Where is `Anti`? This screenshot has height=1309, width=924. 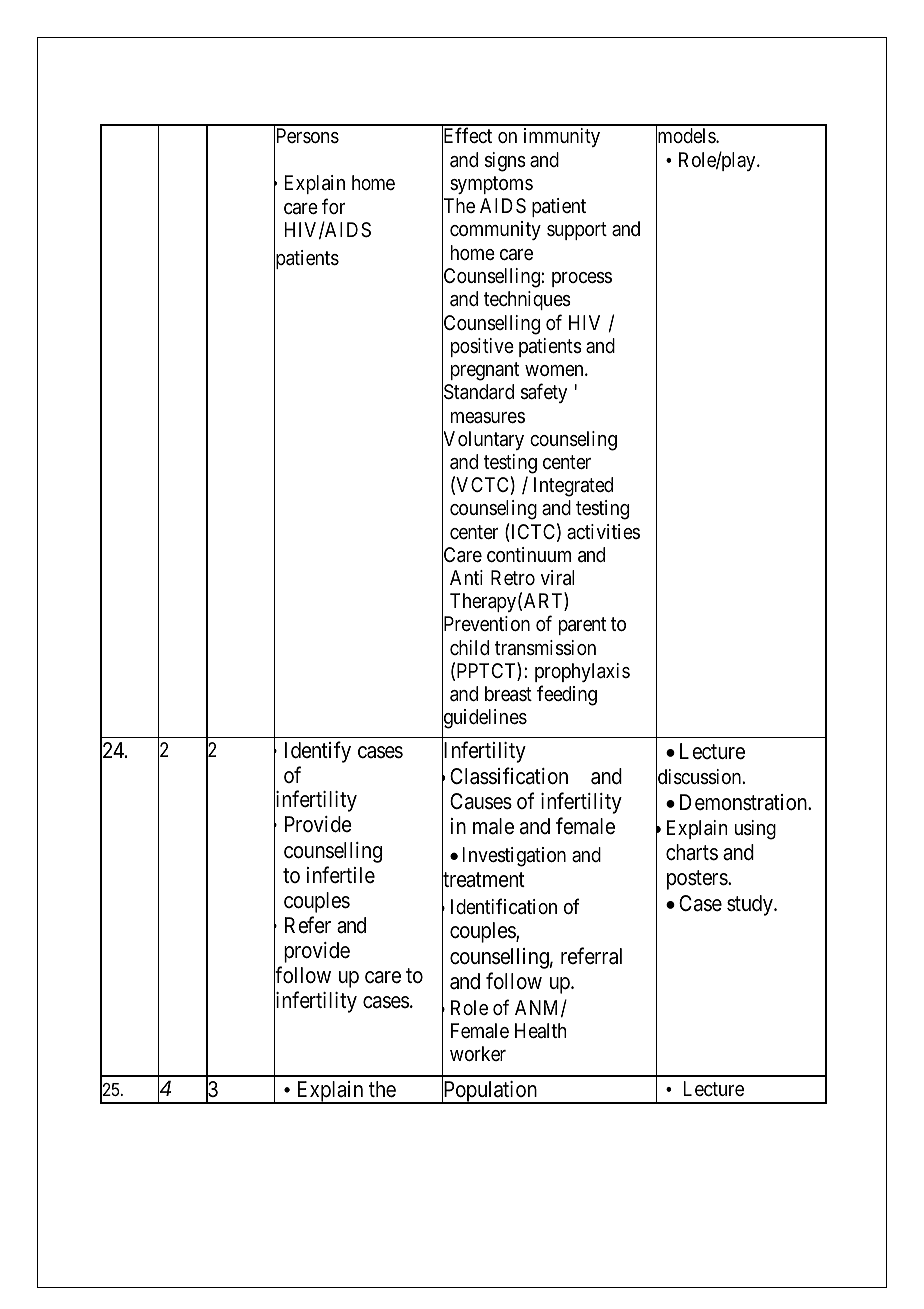
Anti is located at coordinates (466, 577).
